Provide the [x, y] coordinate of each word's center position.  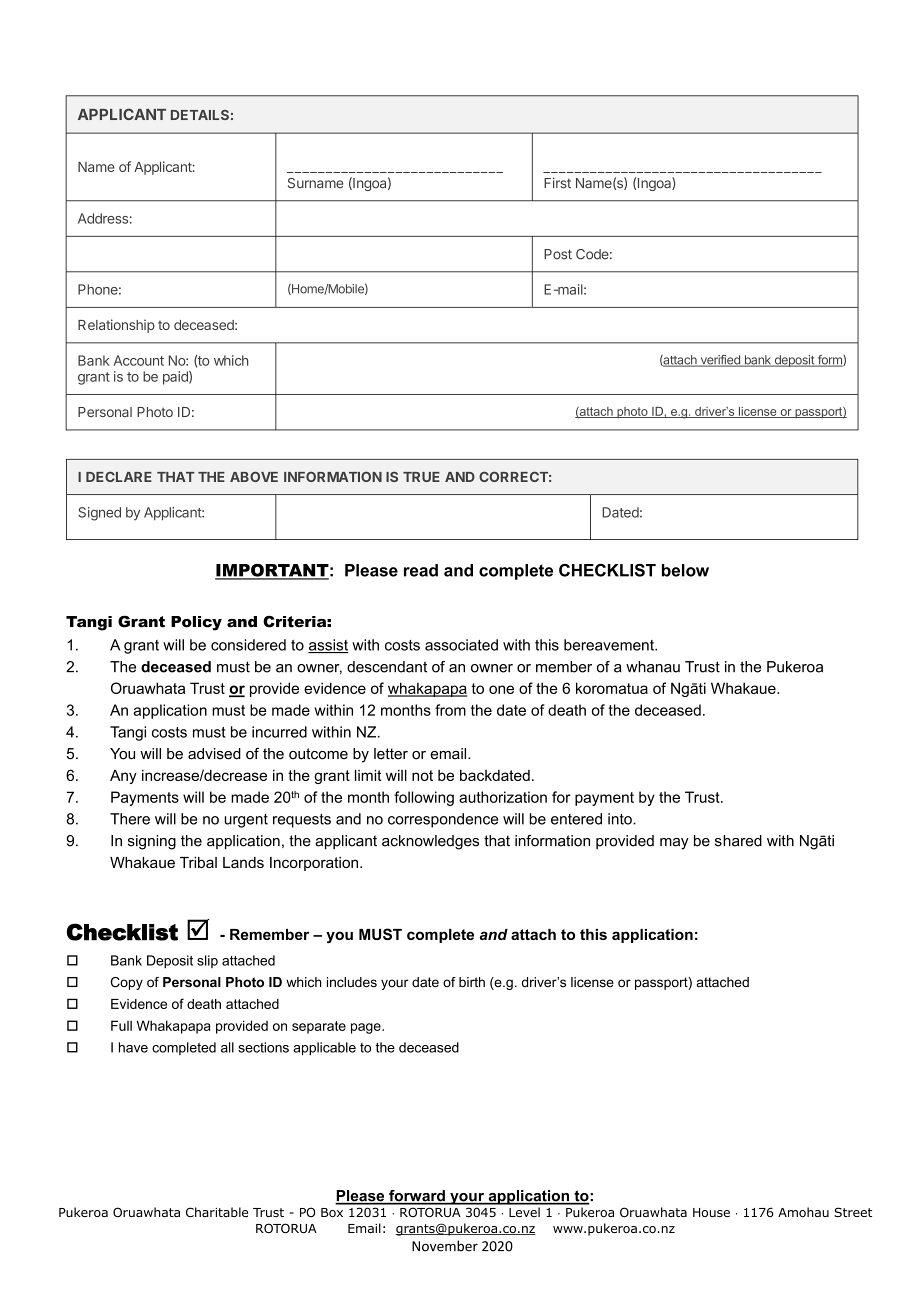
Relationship [116, 326]
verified [720, 361]
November [445, 1246]
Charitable [217, 1212]
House [711, 1212]
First [557, 183]
